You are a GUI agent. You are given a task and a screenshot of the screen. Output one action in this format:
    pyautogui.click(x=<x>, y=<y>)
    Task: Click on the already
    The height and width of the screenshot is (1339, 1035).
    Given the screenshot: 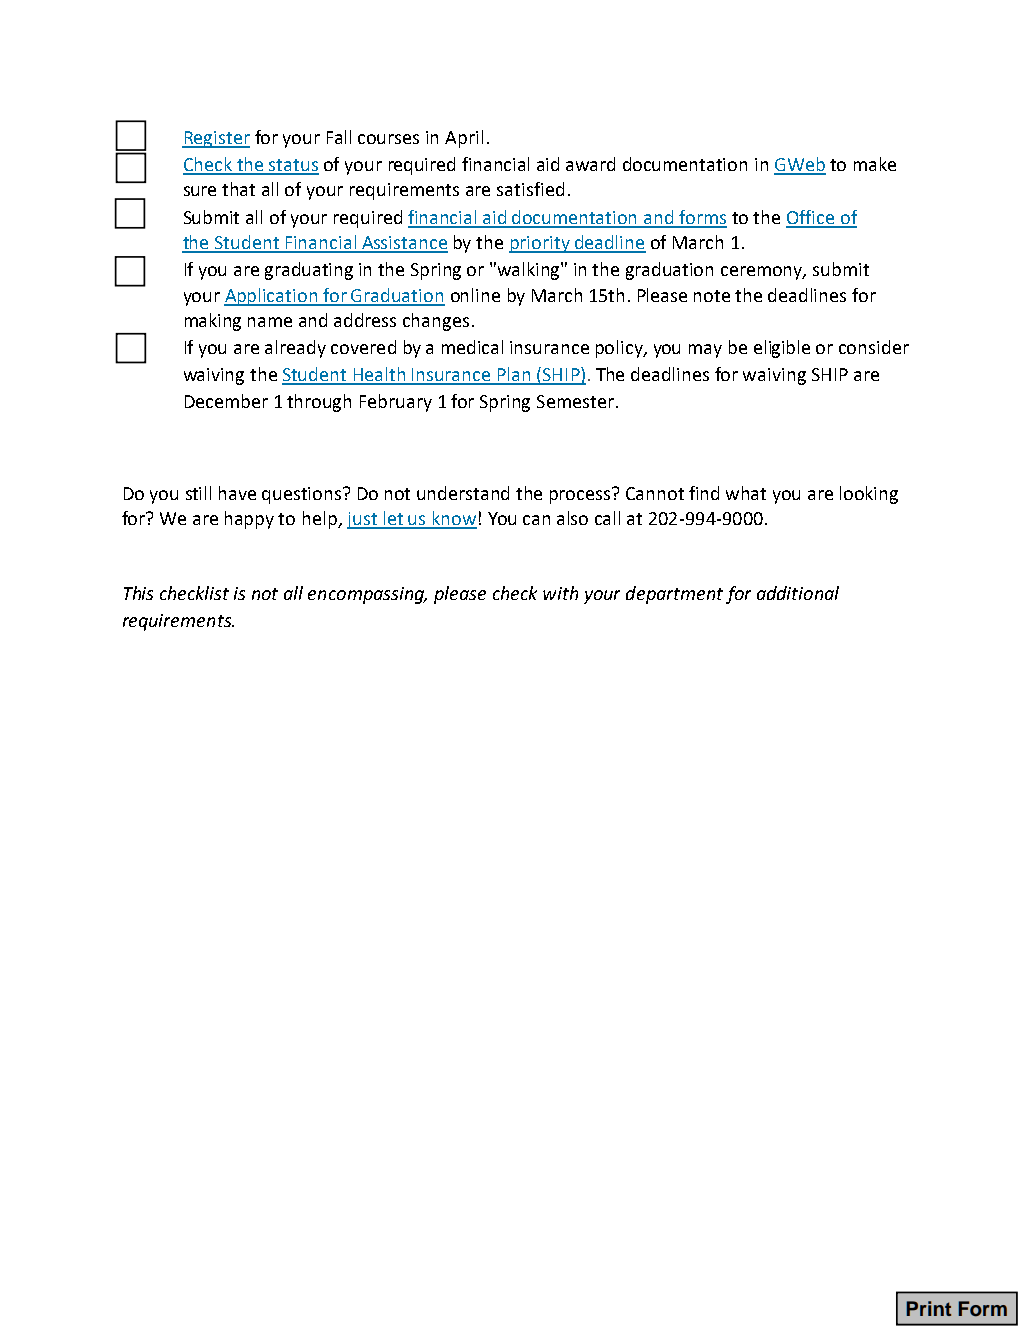 What is the action you would take?
    pyautogui.click(x=295, y=349)
